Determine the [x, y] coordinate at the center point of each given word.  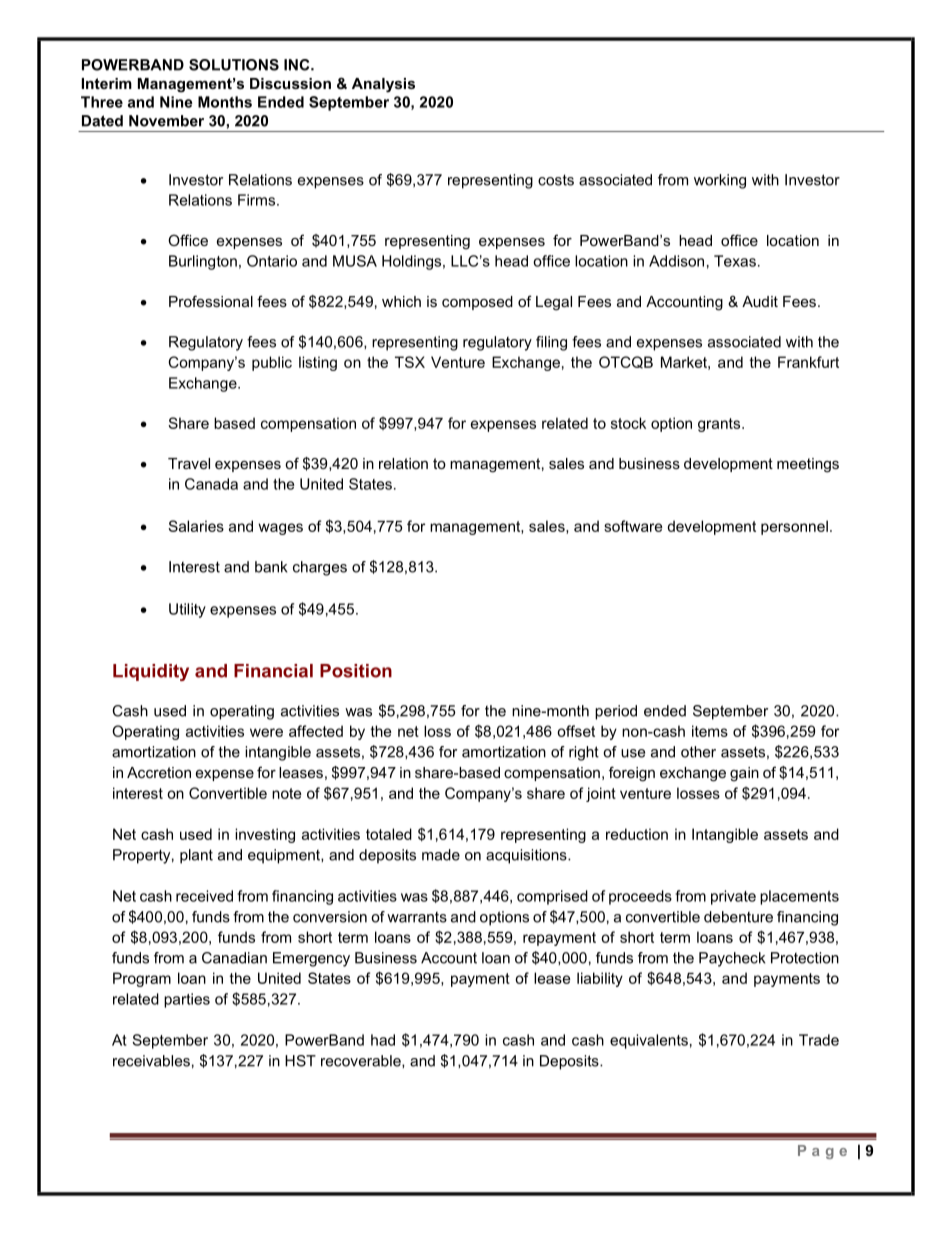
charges [320, 568]
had [383, 1040]
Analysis [383, 85]
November [166, 121]
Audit [760, 301]
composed [477, 303]
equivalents [649, 1041]
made [441, 855]
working [720, 181]
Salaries [196, 526]
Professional [211, 301]
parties [187, 1000]
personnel [794, 527]
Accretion [159, 772]
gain [744, 774]
